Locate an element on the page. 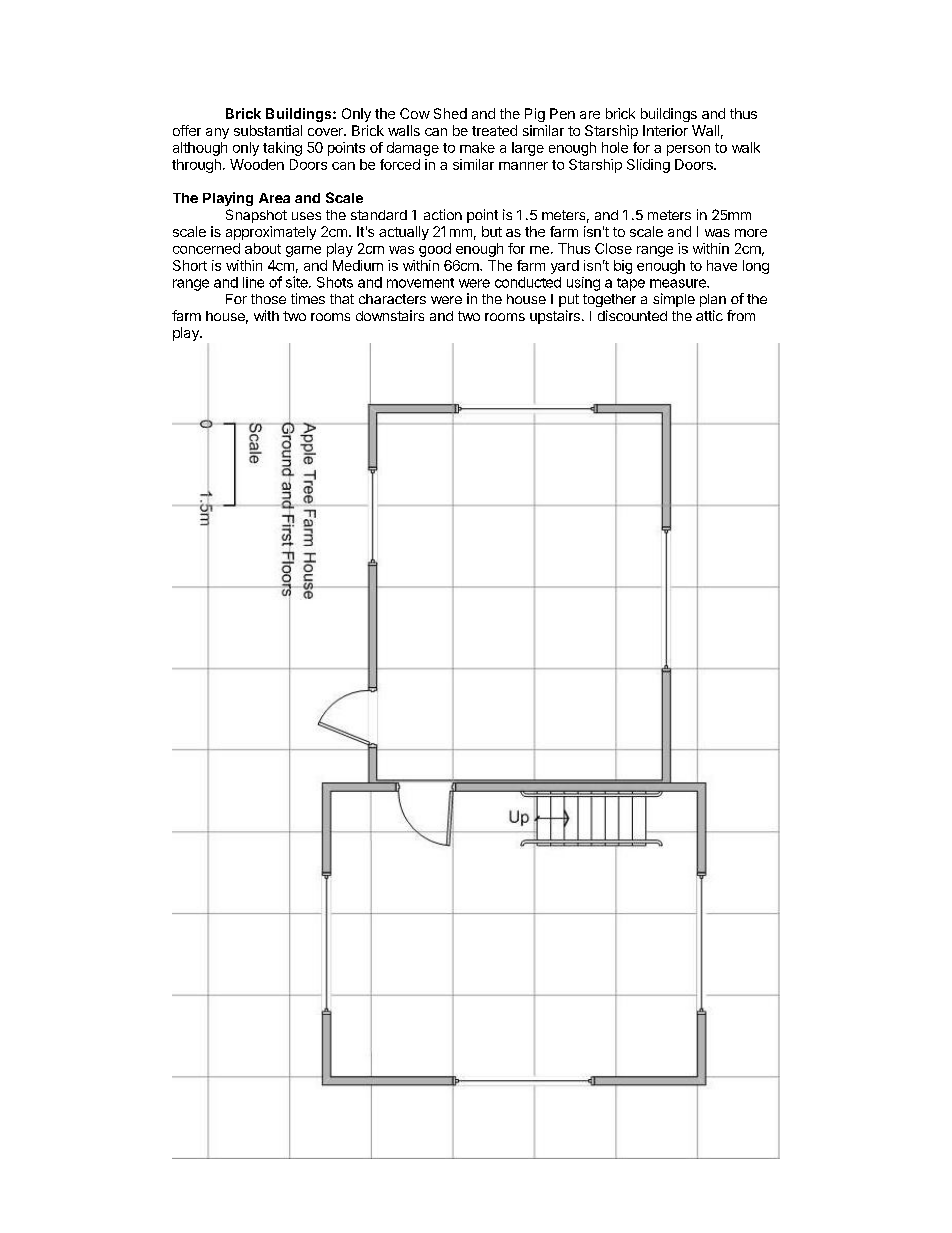  Sliding is located at coordinates (648, 166).
